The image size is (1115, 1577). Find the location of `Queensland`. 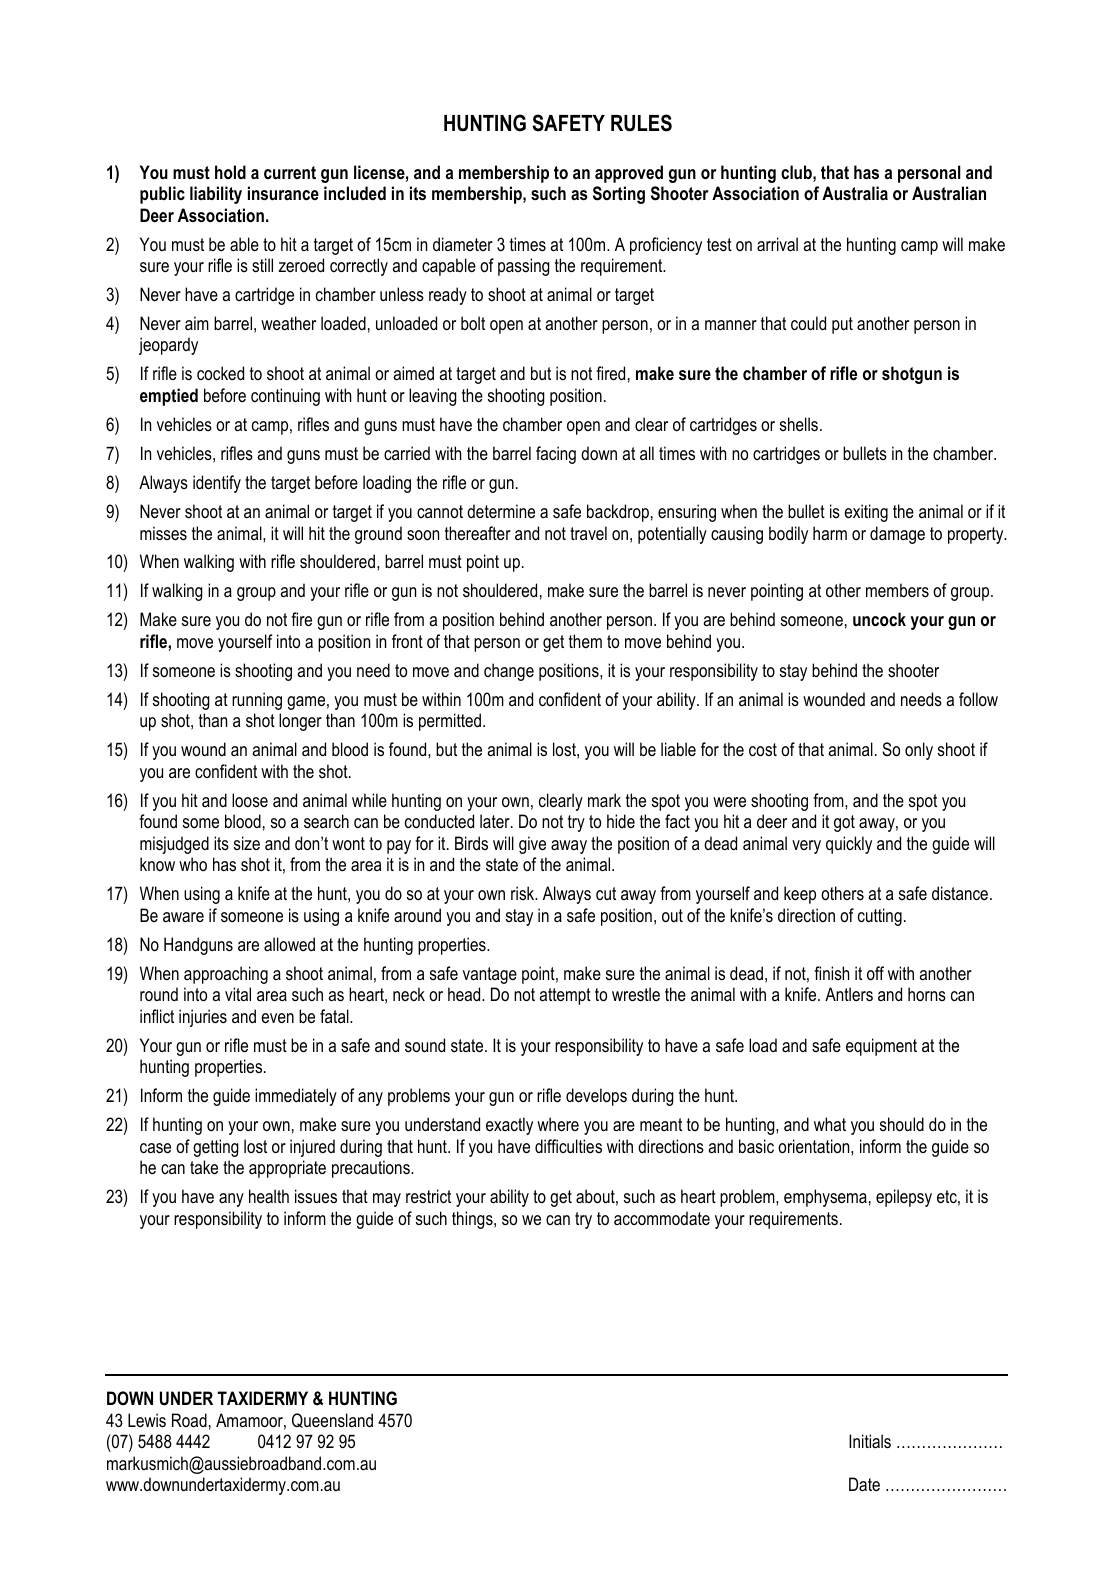

Queensland is located at coordinates (332, 1420).
